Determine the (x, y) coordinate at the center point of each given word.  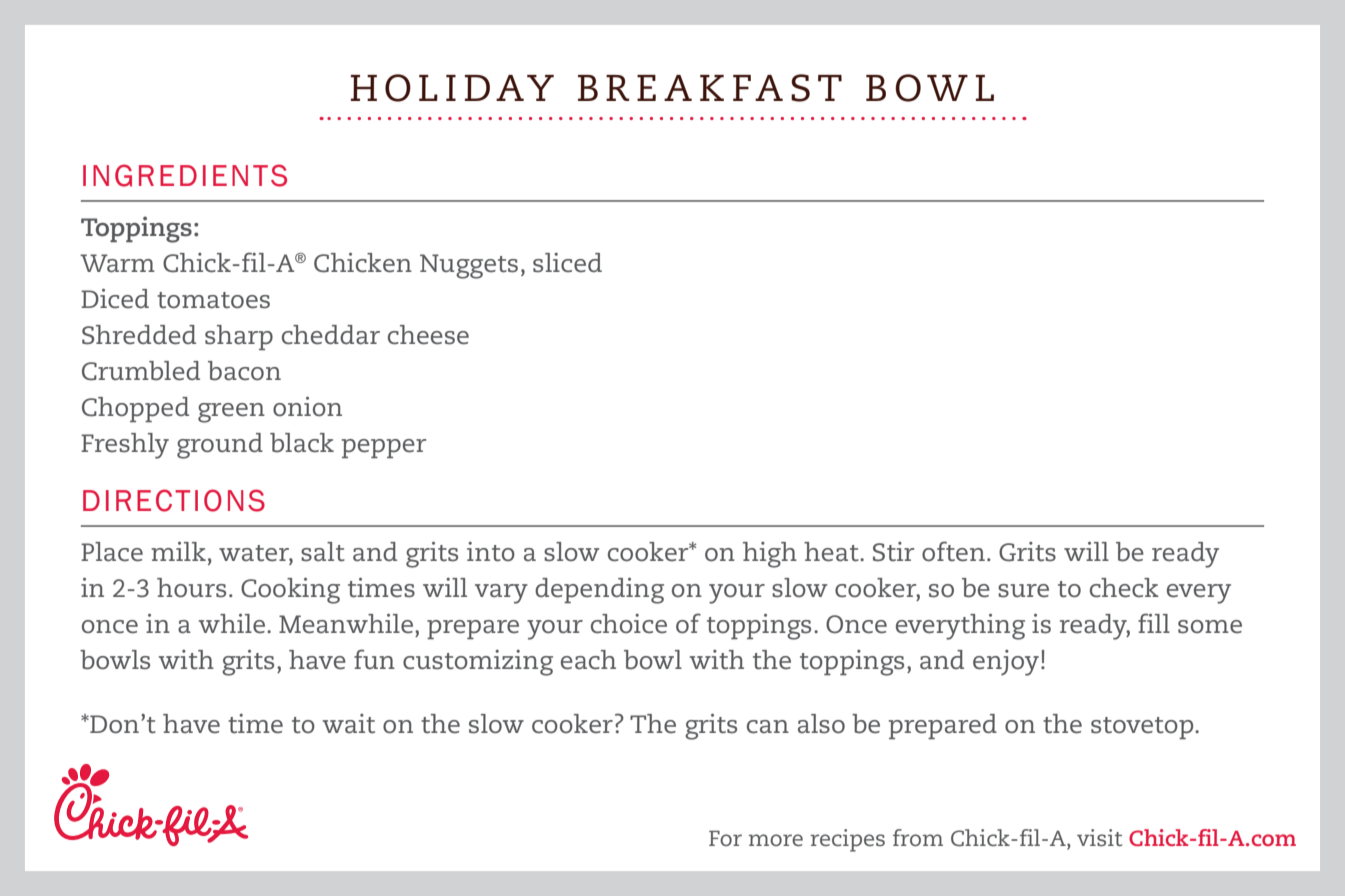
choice (629, 624)
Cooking (290, 590)
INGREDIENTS (185, 175)
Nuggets (469, 266)
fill (1154, 623)
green (231, 413)
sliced (567, 263)
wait (349, 724)
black (302, 443)
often (953, 551)
